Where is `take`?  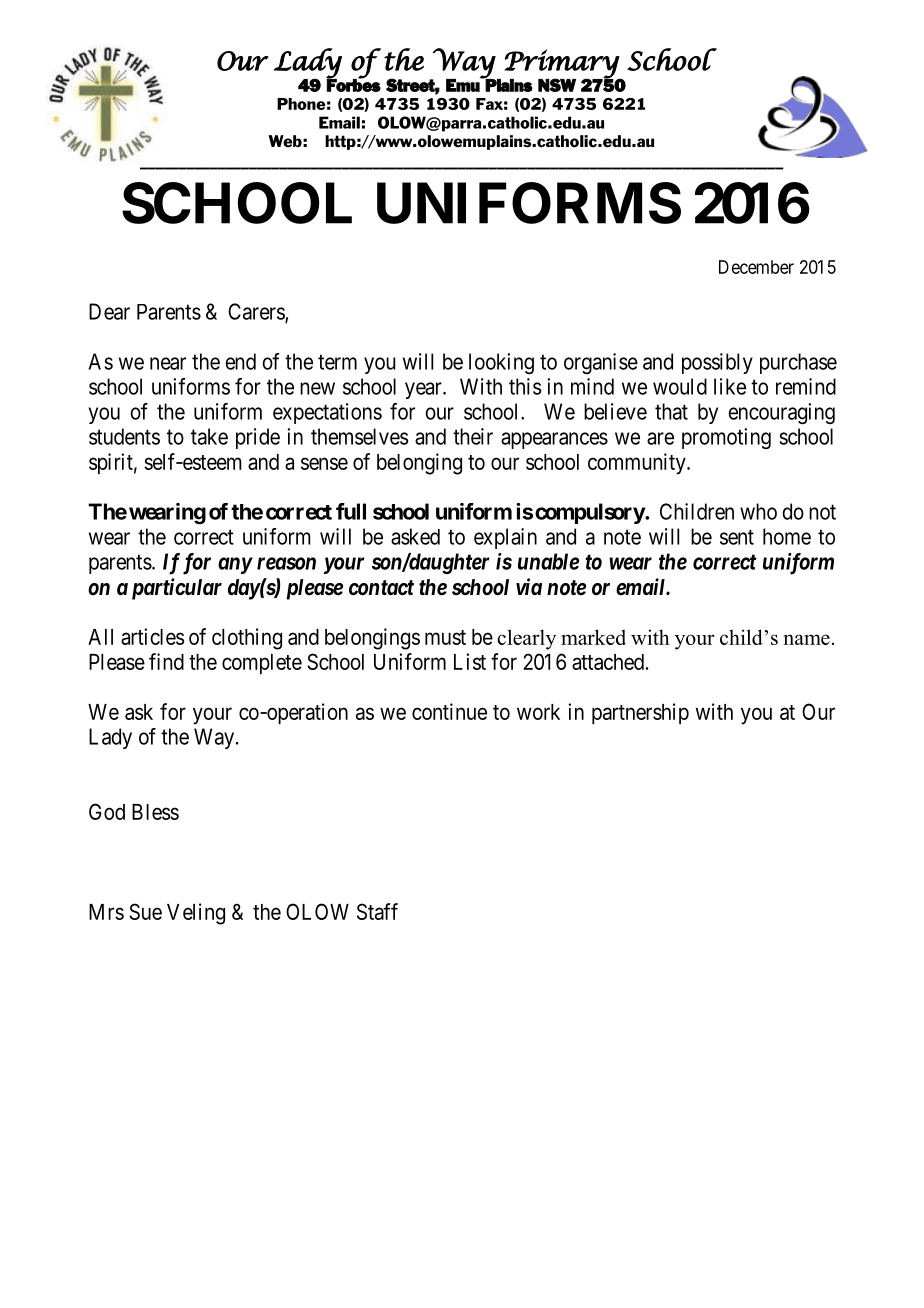
take is located at coordinates (209, 436).
